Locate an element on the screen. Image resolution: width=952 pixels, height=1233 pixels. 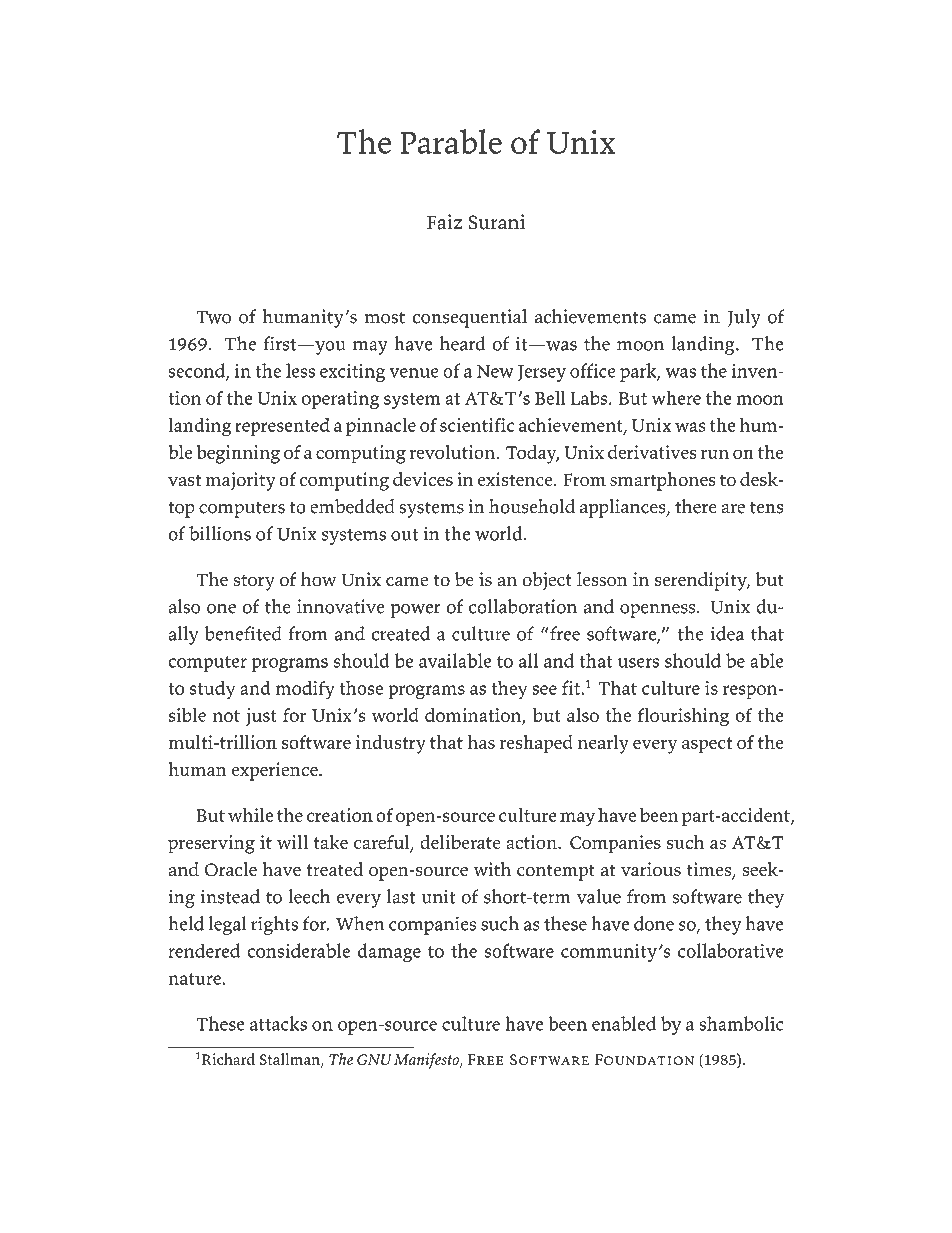
Manifesto is located at coordinates (427, 1061).
